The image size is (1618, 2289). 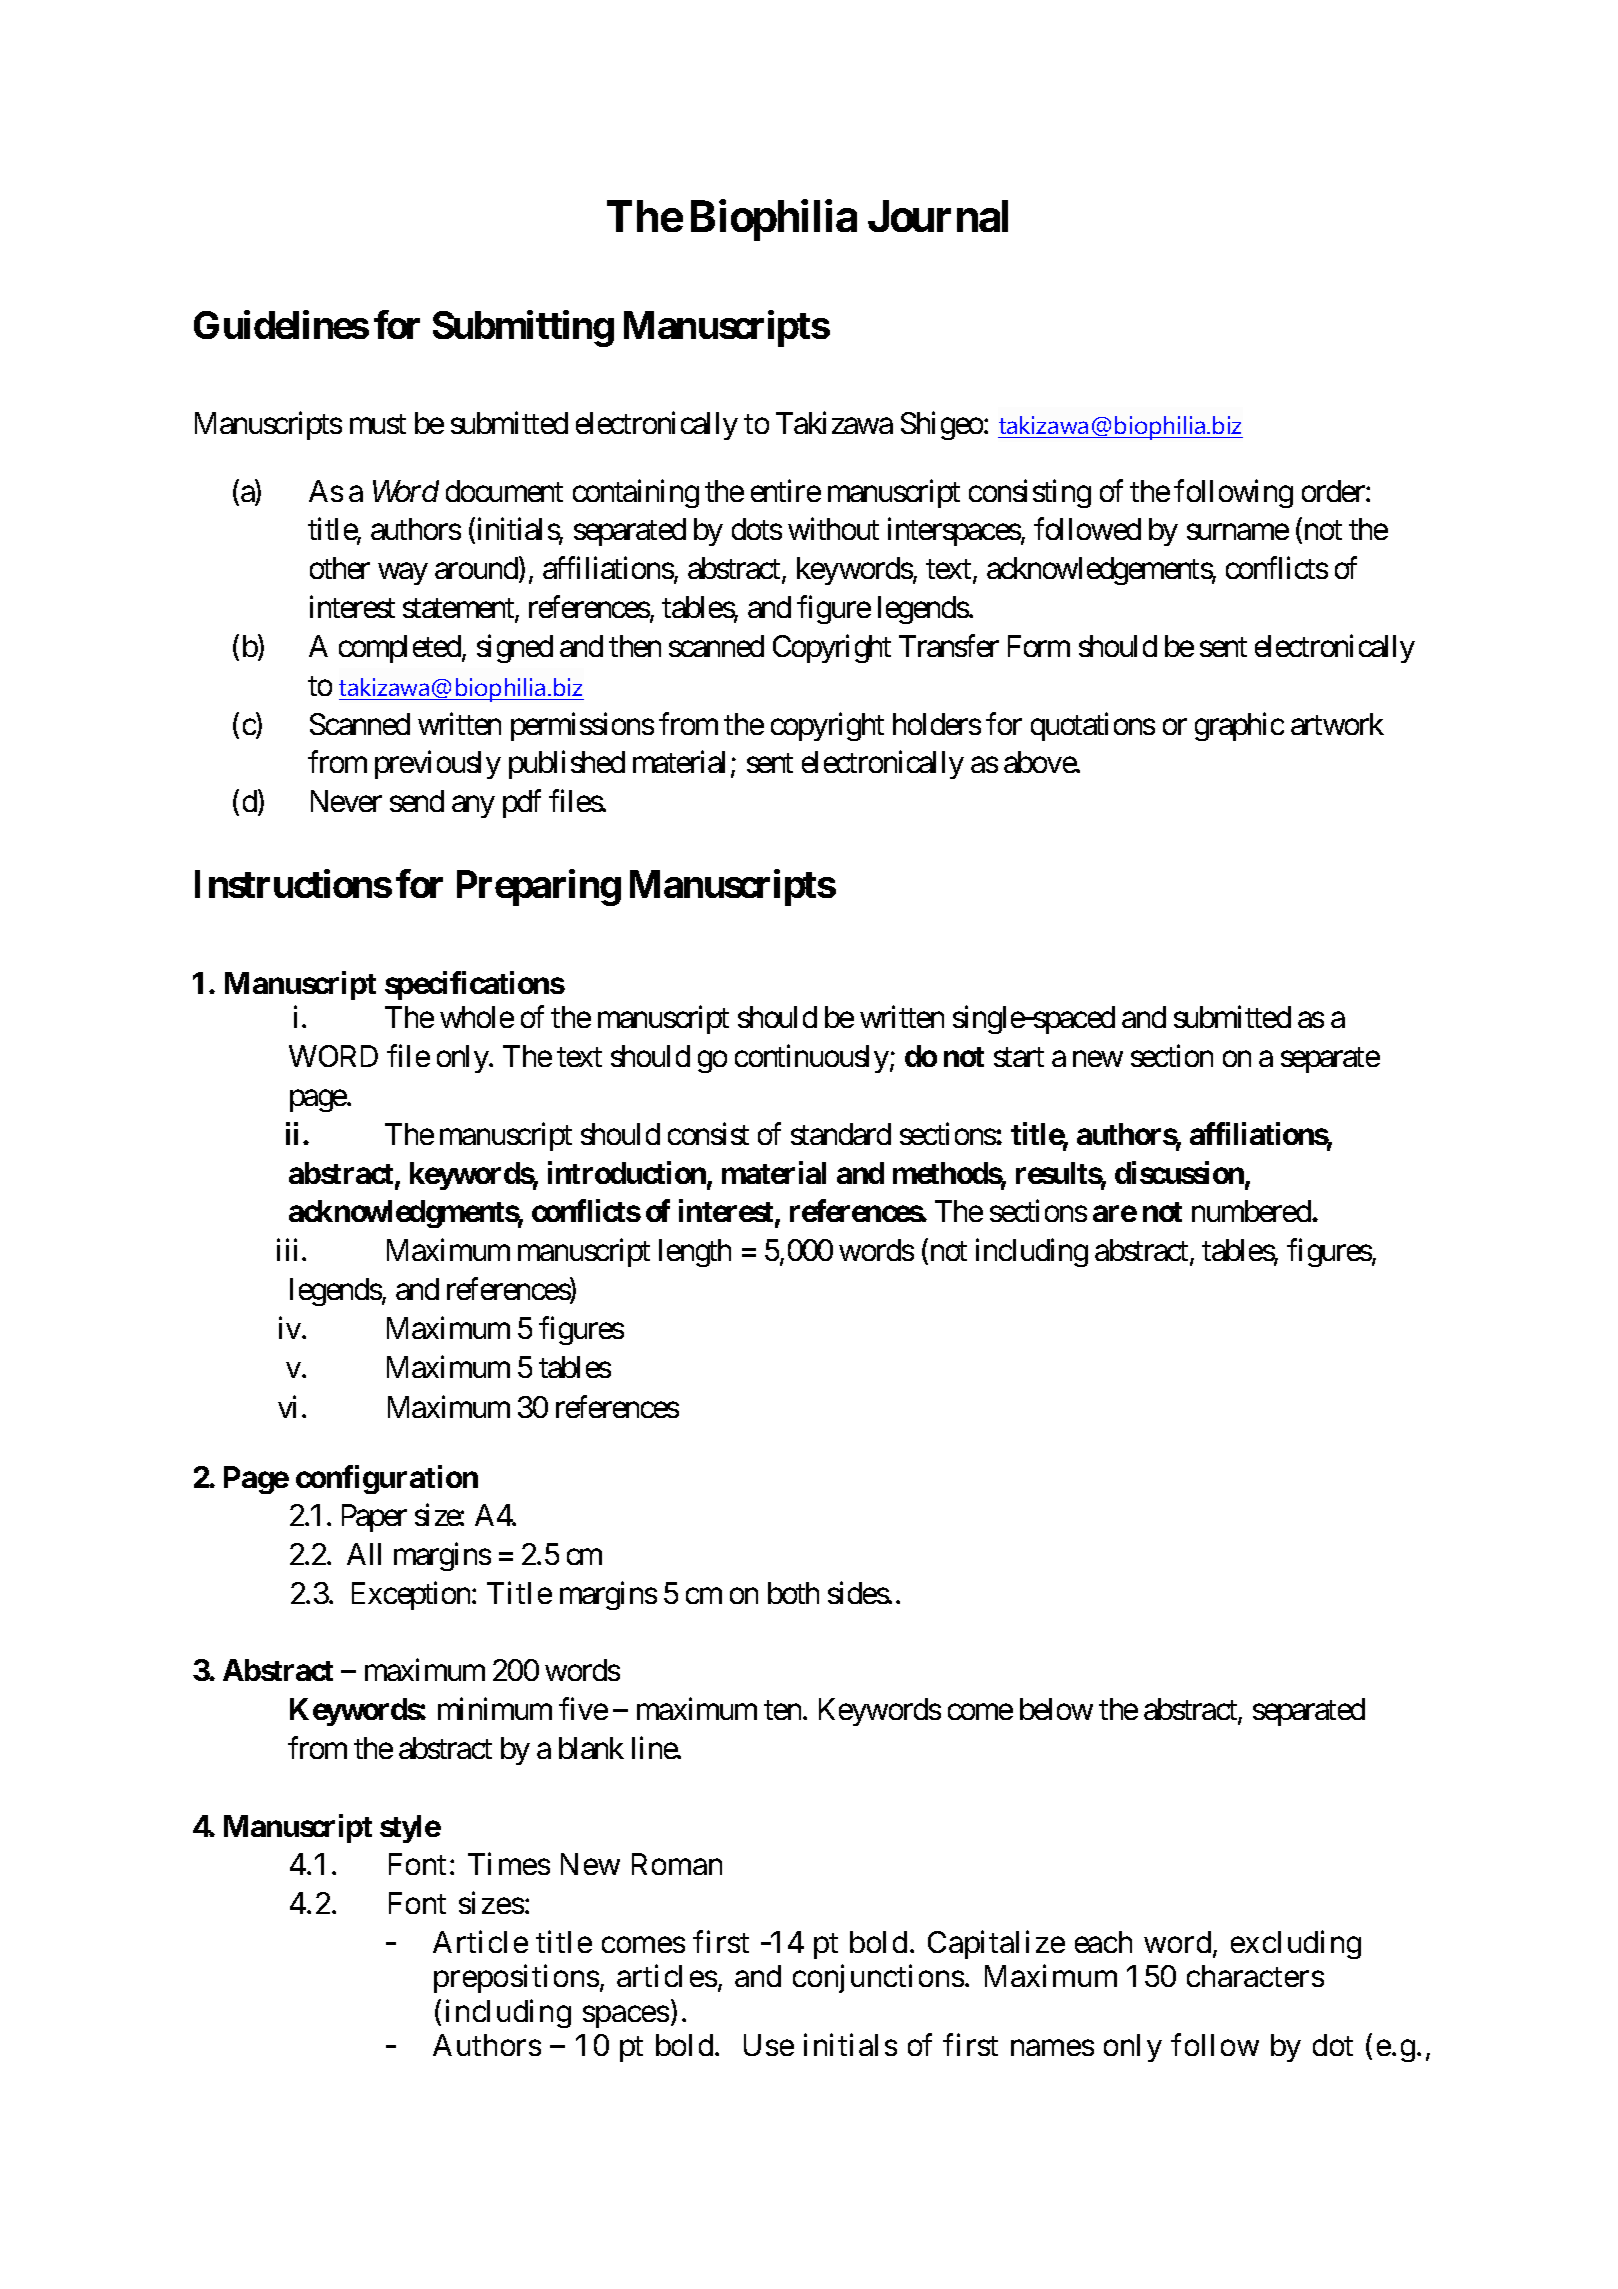 I want to click on iii, so click(x=287, y=1250).
